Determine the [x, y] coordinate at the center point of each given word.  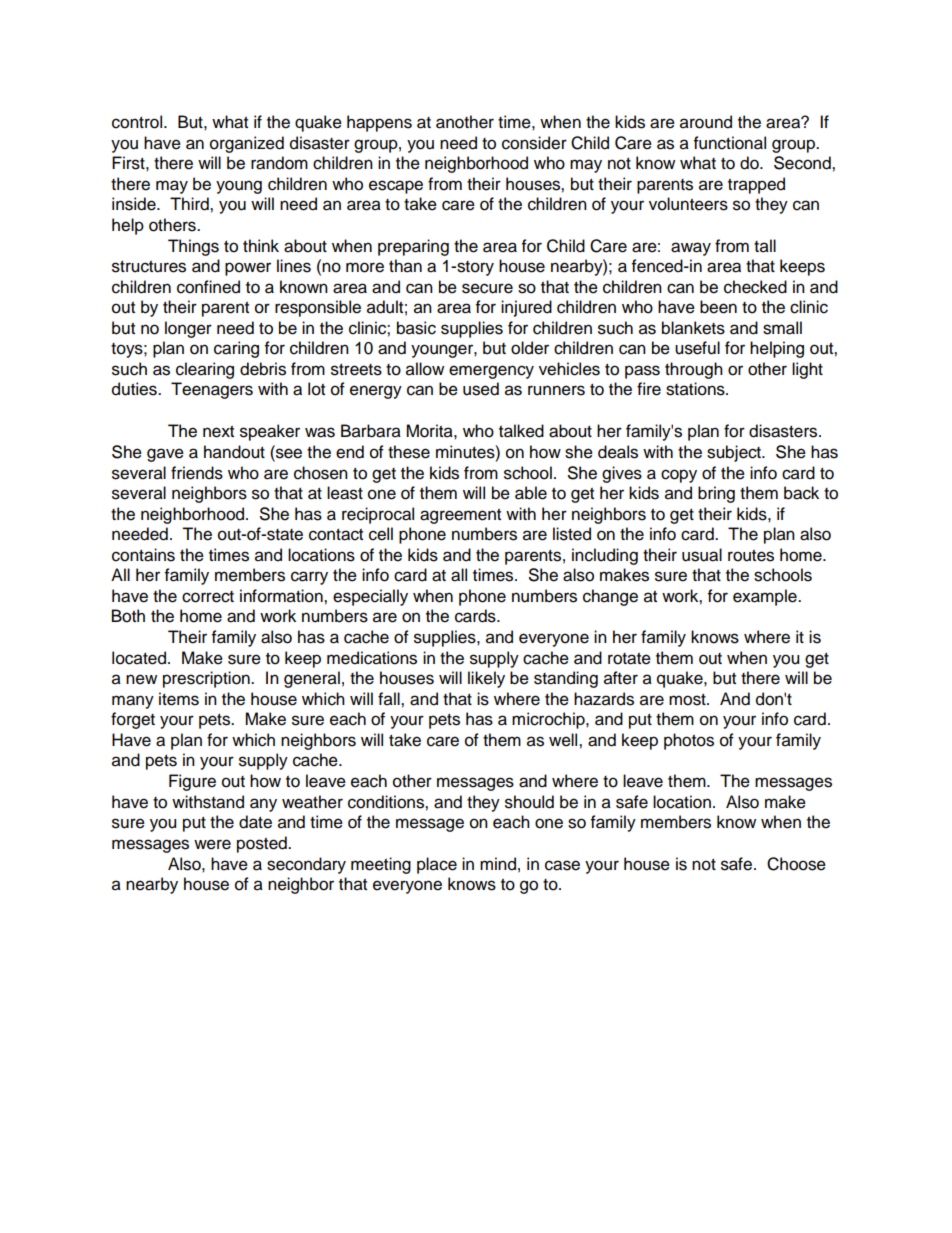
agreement [460, 516]
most [688, 700]
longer [188, 329]
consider [534, 143]
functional [730, 143]
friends [197, 473]
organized [247, 144]
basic [416, 328]
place [437, 865]
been [718, 307]
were [212, 844]
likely [486, 679]
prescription [207, 679]
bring [716, 494]
